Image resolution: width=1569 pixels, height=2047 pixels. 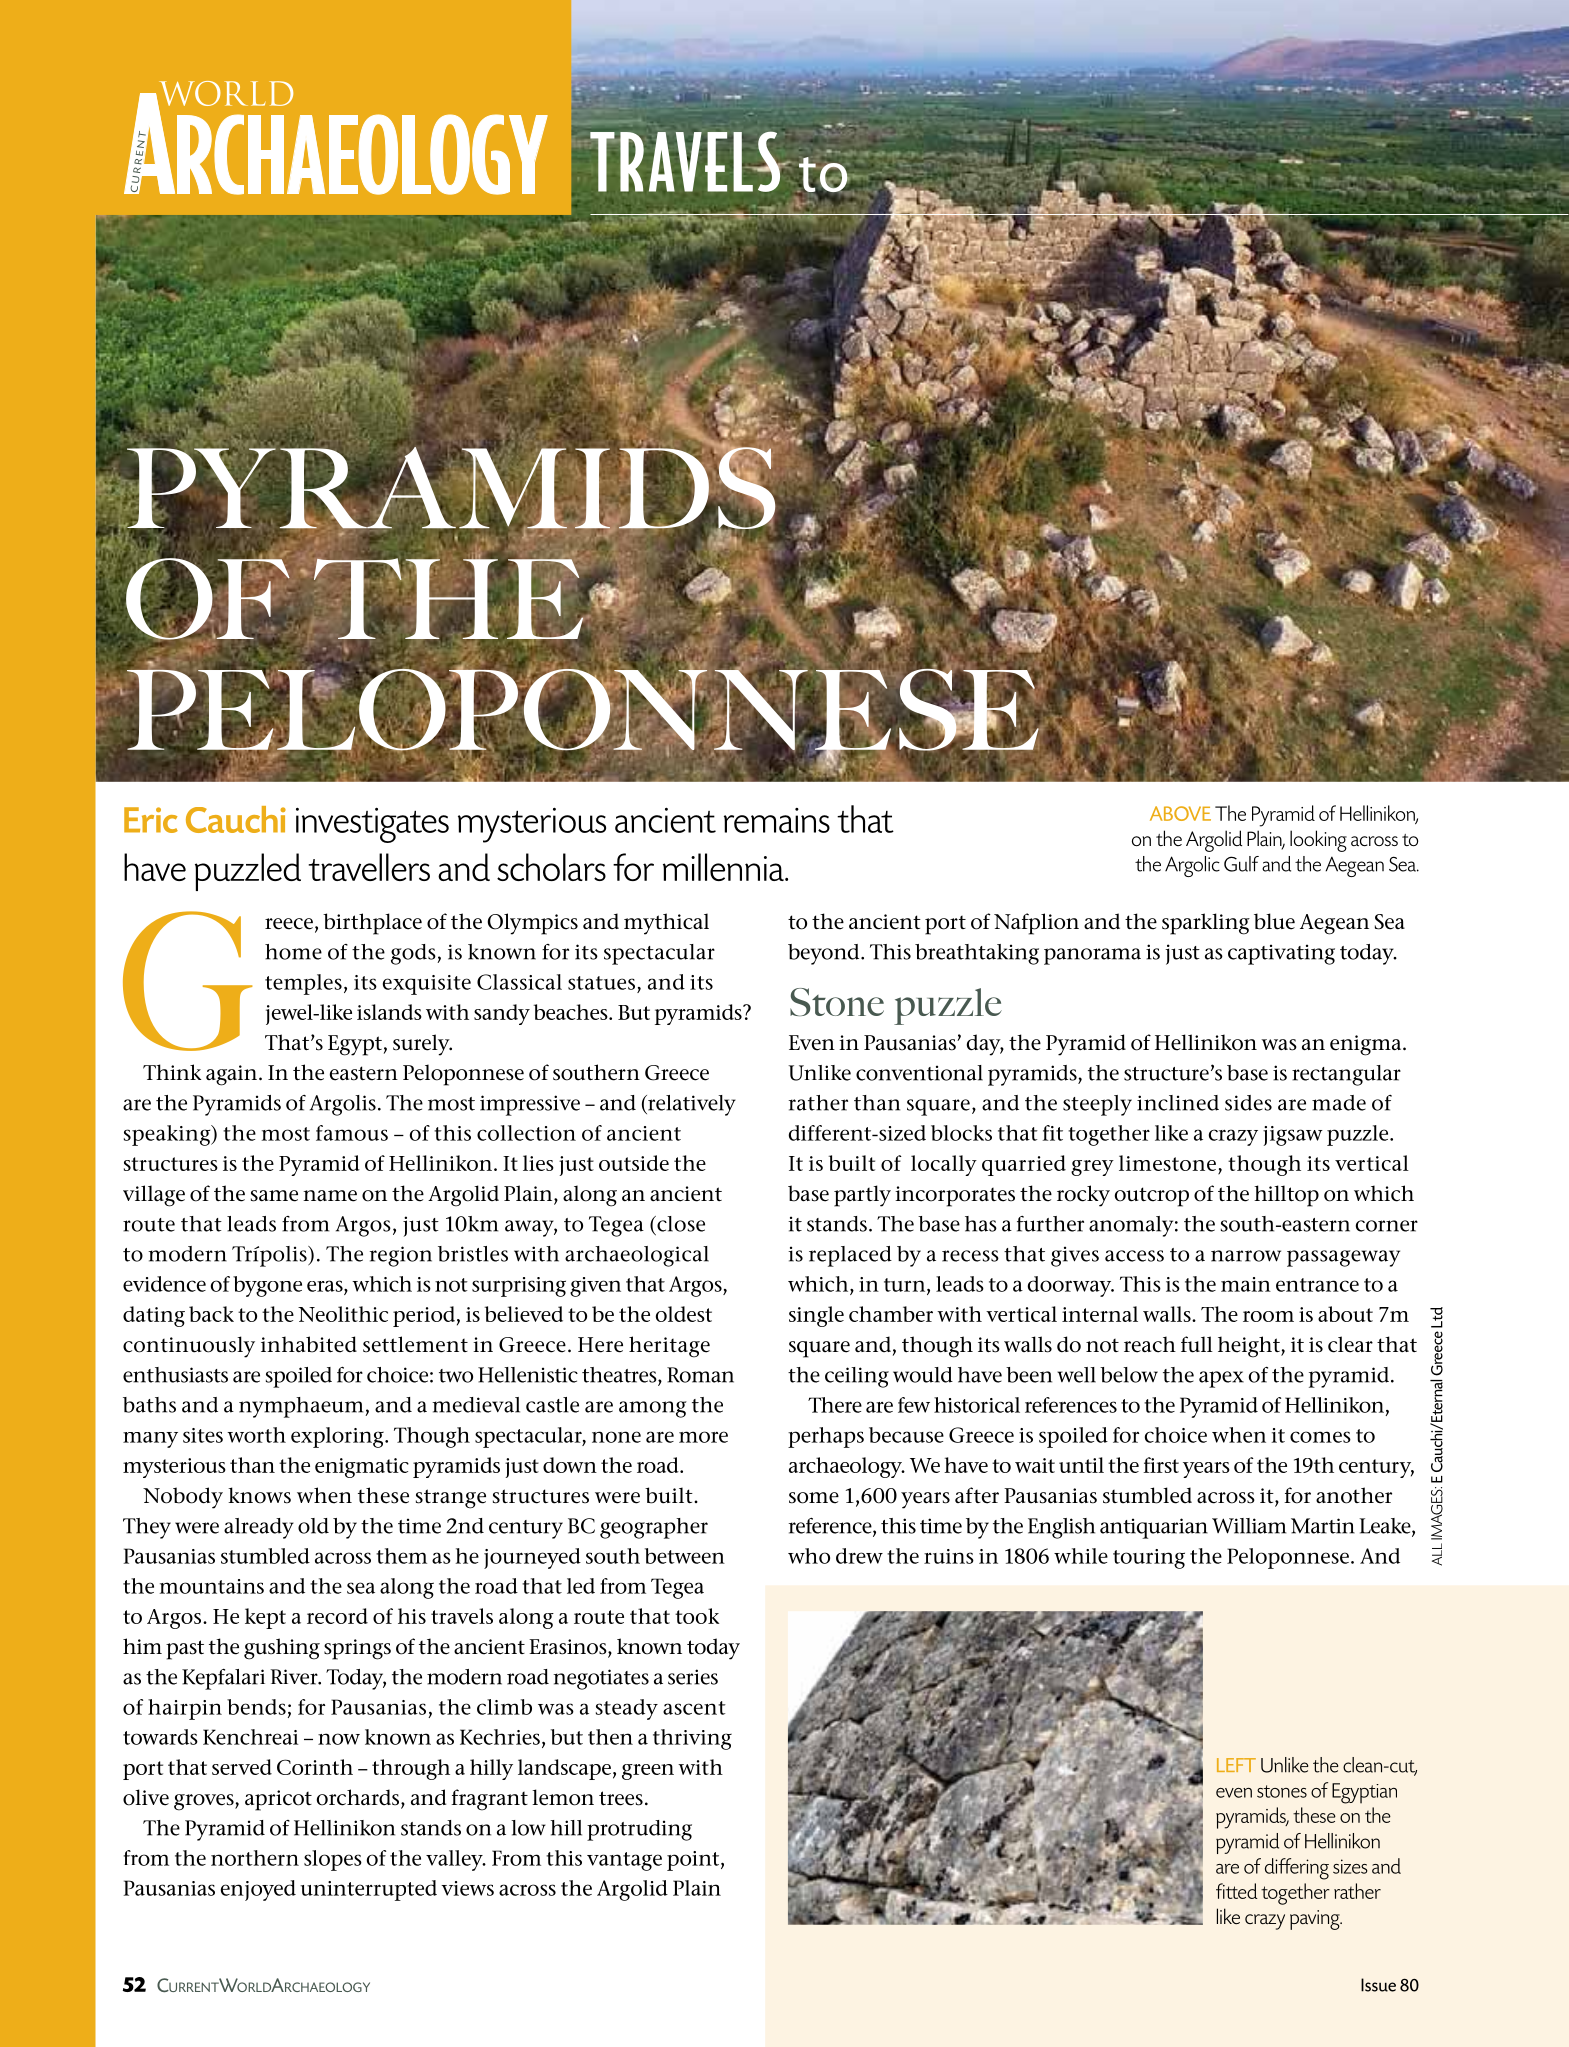 I want to click on millennia, so click(x=724, y=867).
